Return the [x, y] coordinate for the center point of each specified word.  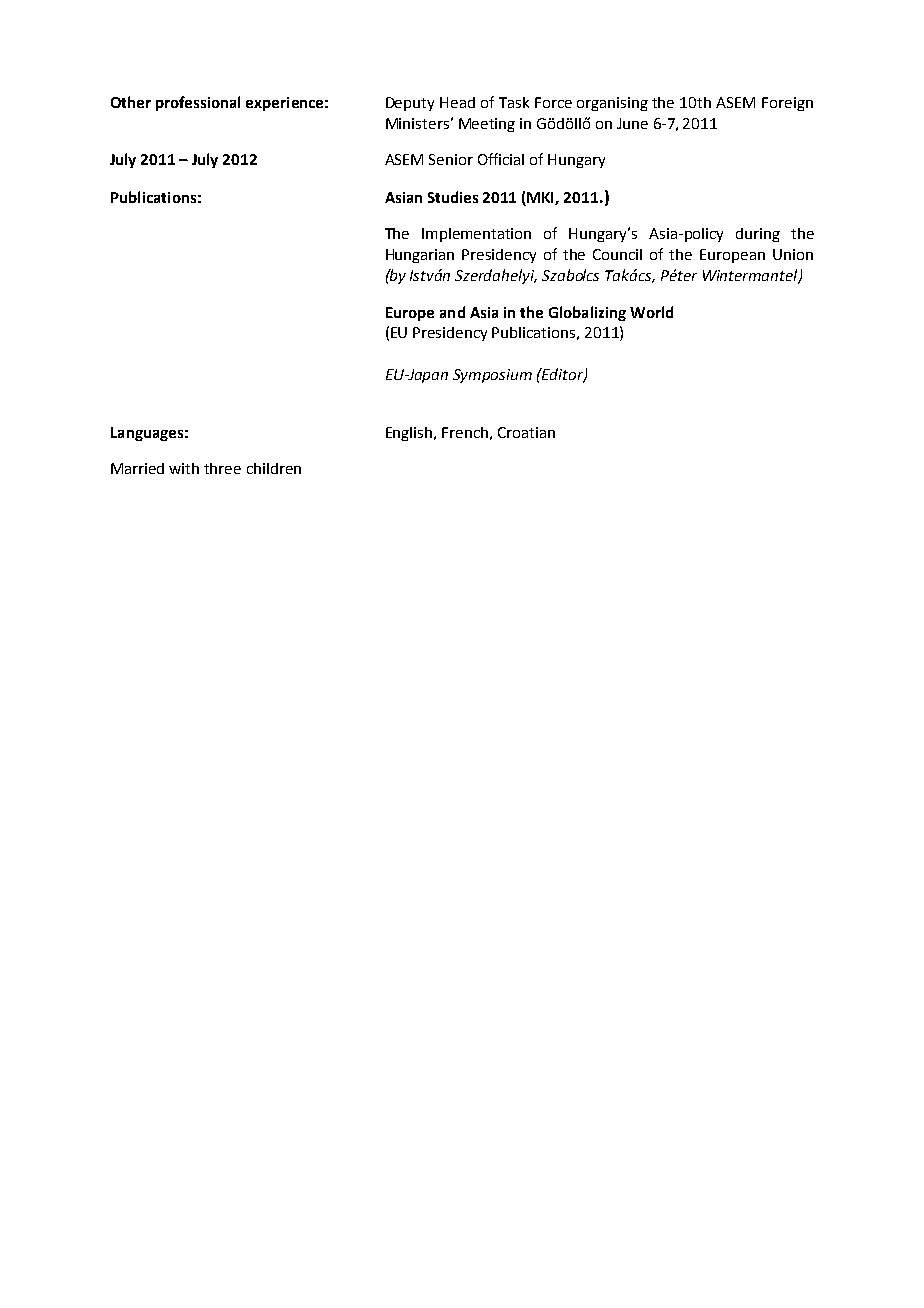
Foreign [787, 104]
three [222, 468]
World [651, 312]
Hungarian [420, 256]
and [452, 312]
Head [457, 102]
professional [198, 103]
